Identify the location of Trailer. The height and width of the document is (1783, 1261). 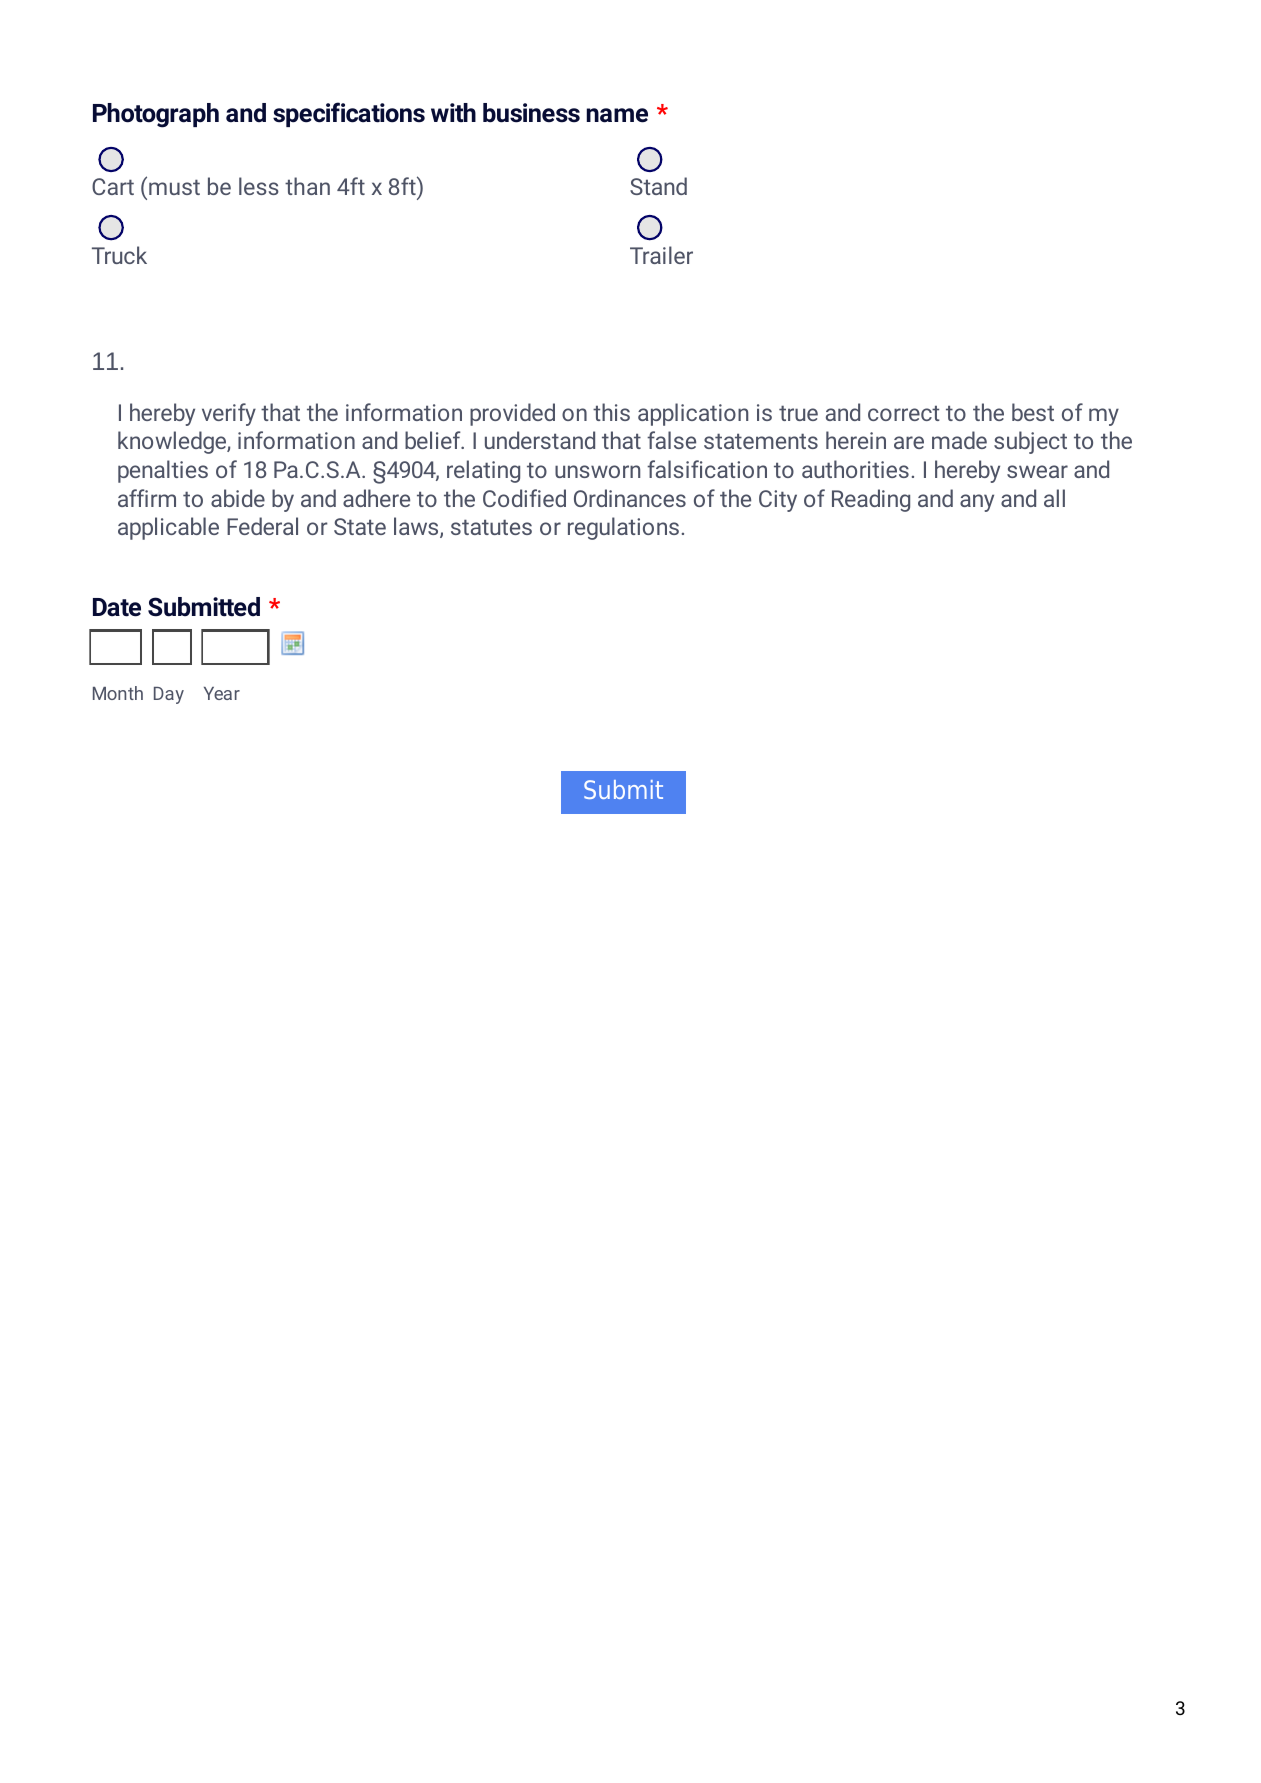
(661, 255).
